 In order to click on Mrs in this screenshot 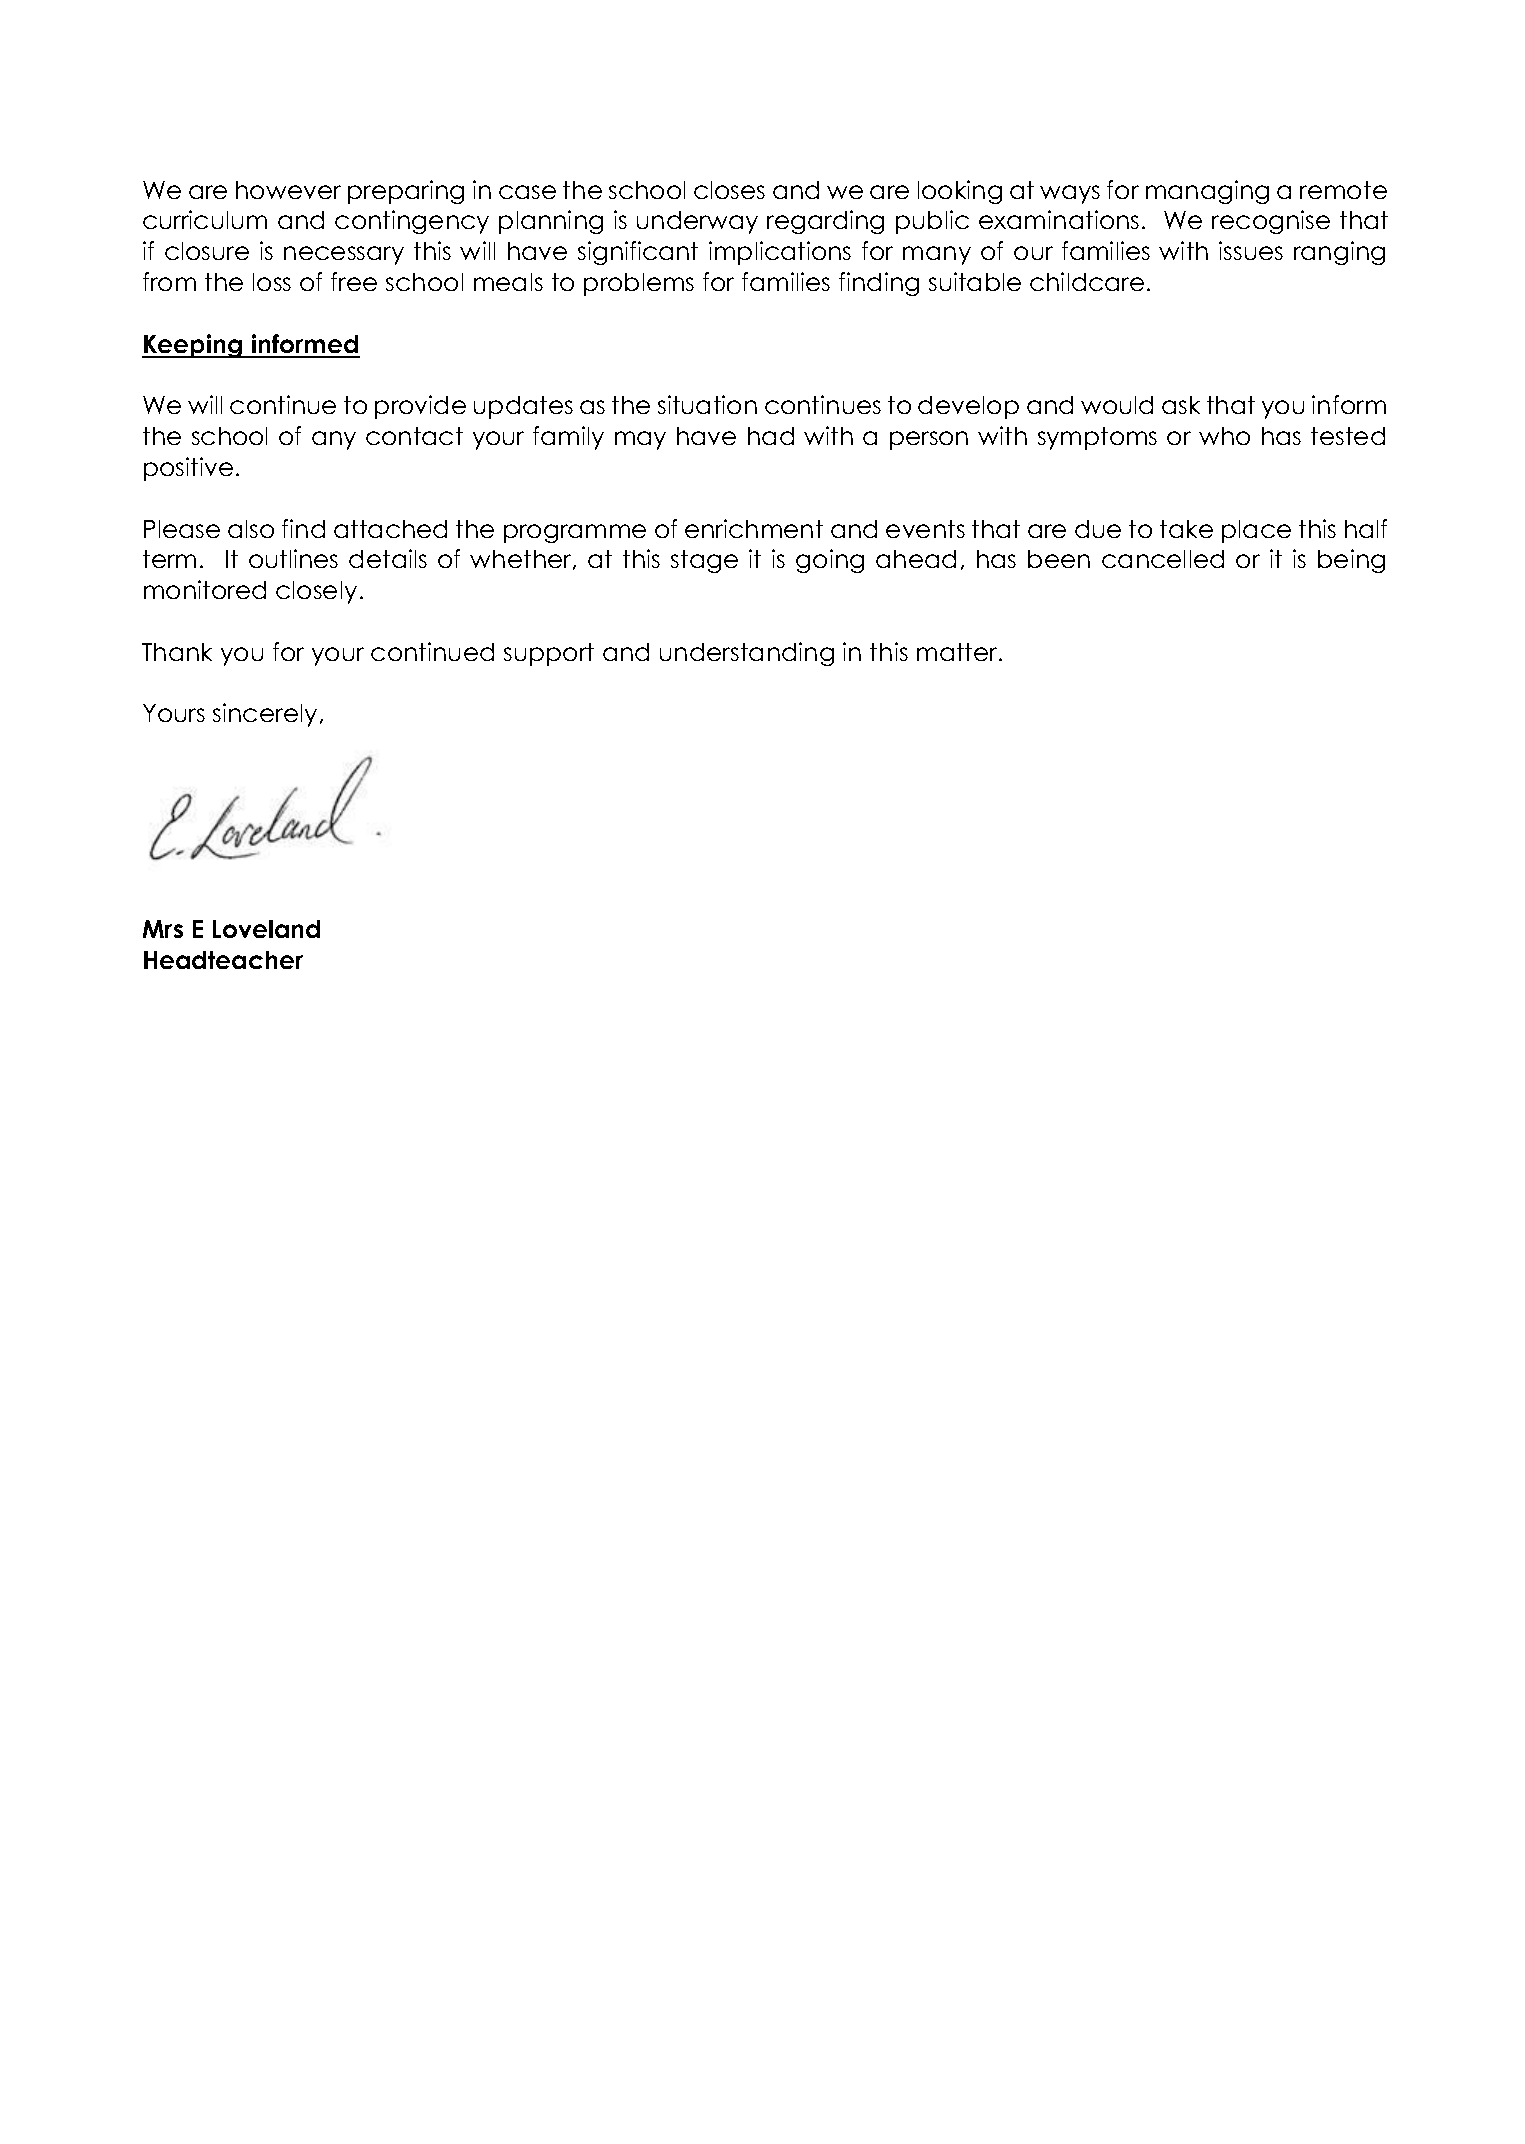, I will do `click(163, 929)`.
